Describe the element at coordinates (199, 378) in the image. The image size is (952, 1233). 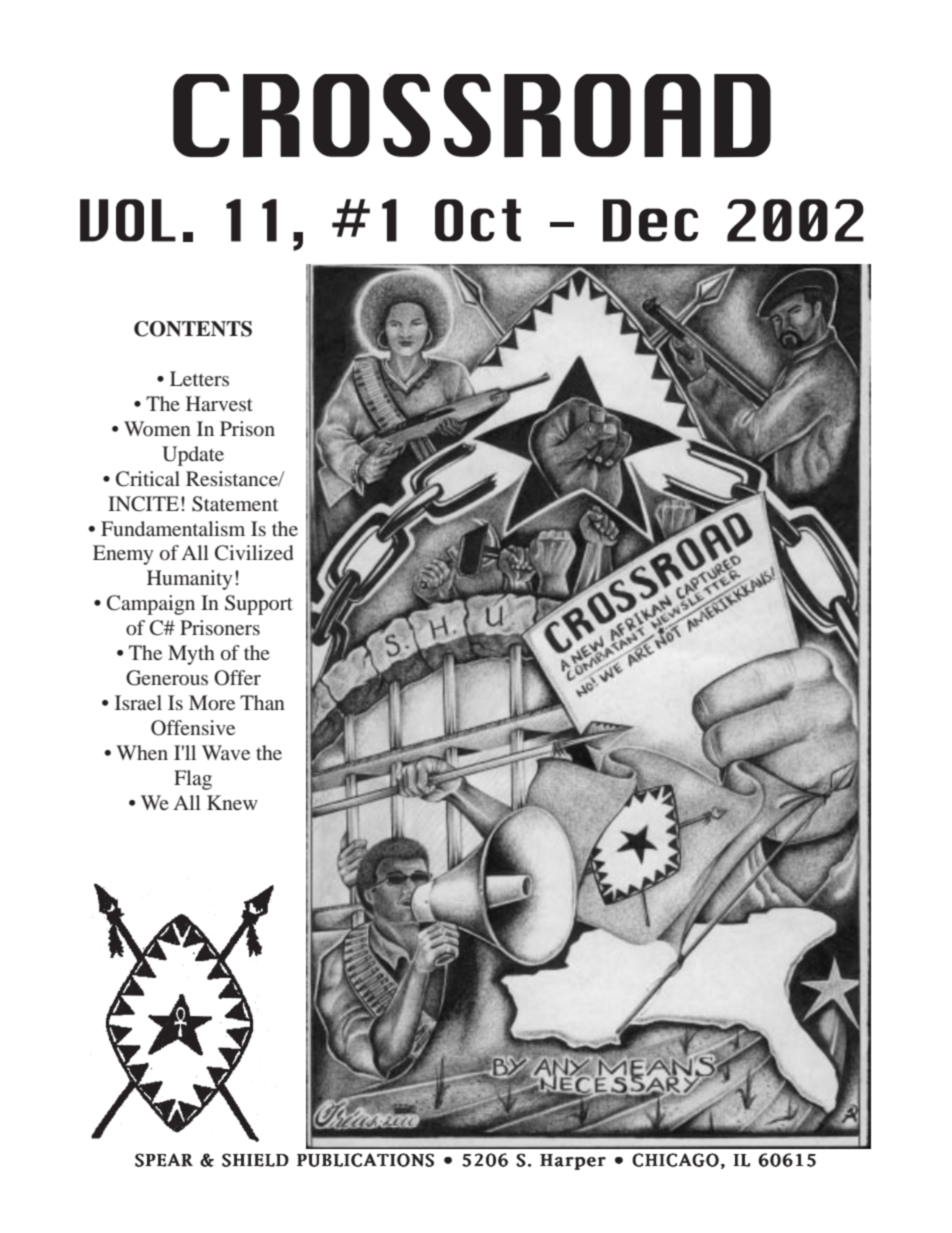
I see `Letters` at that location.
